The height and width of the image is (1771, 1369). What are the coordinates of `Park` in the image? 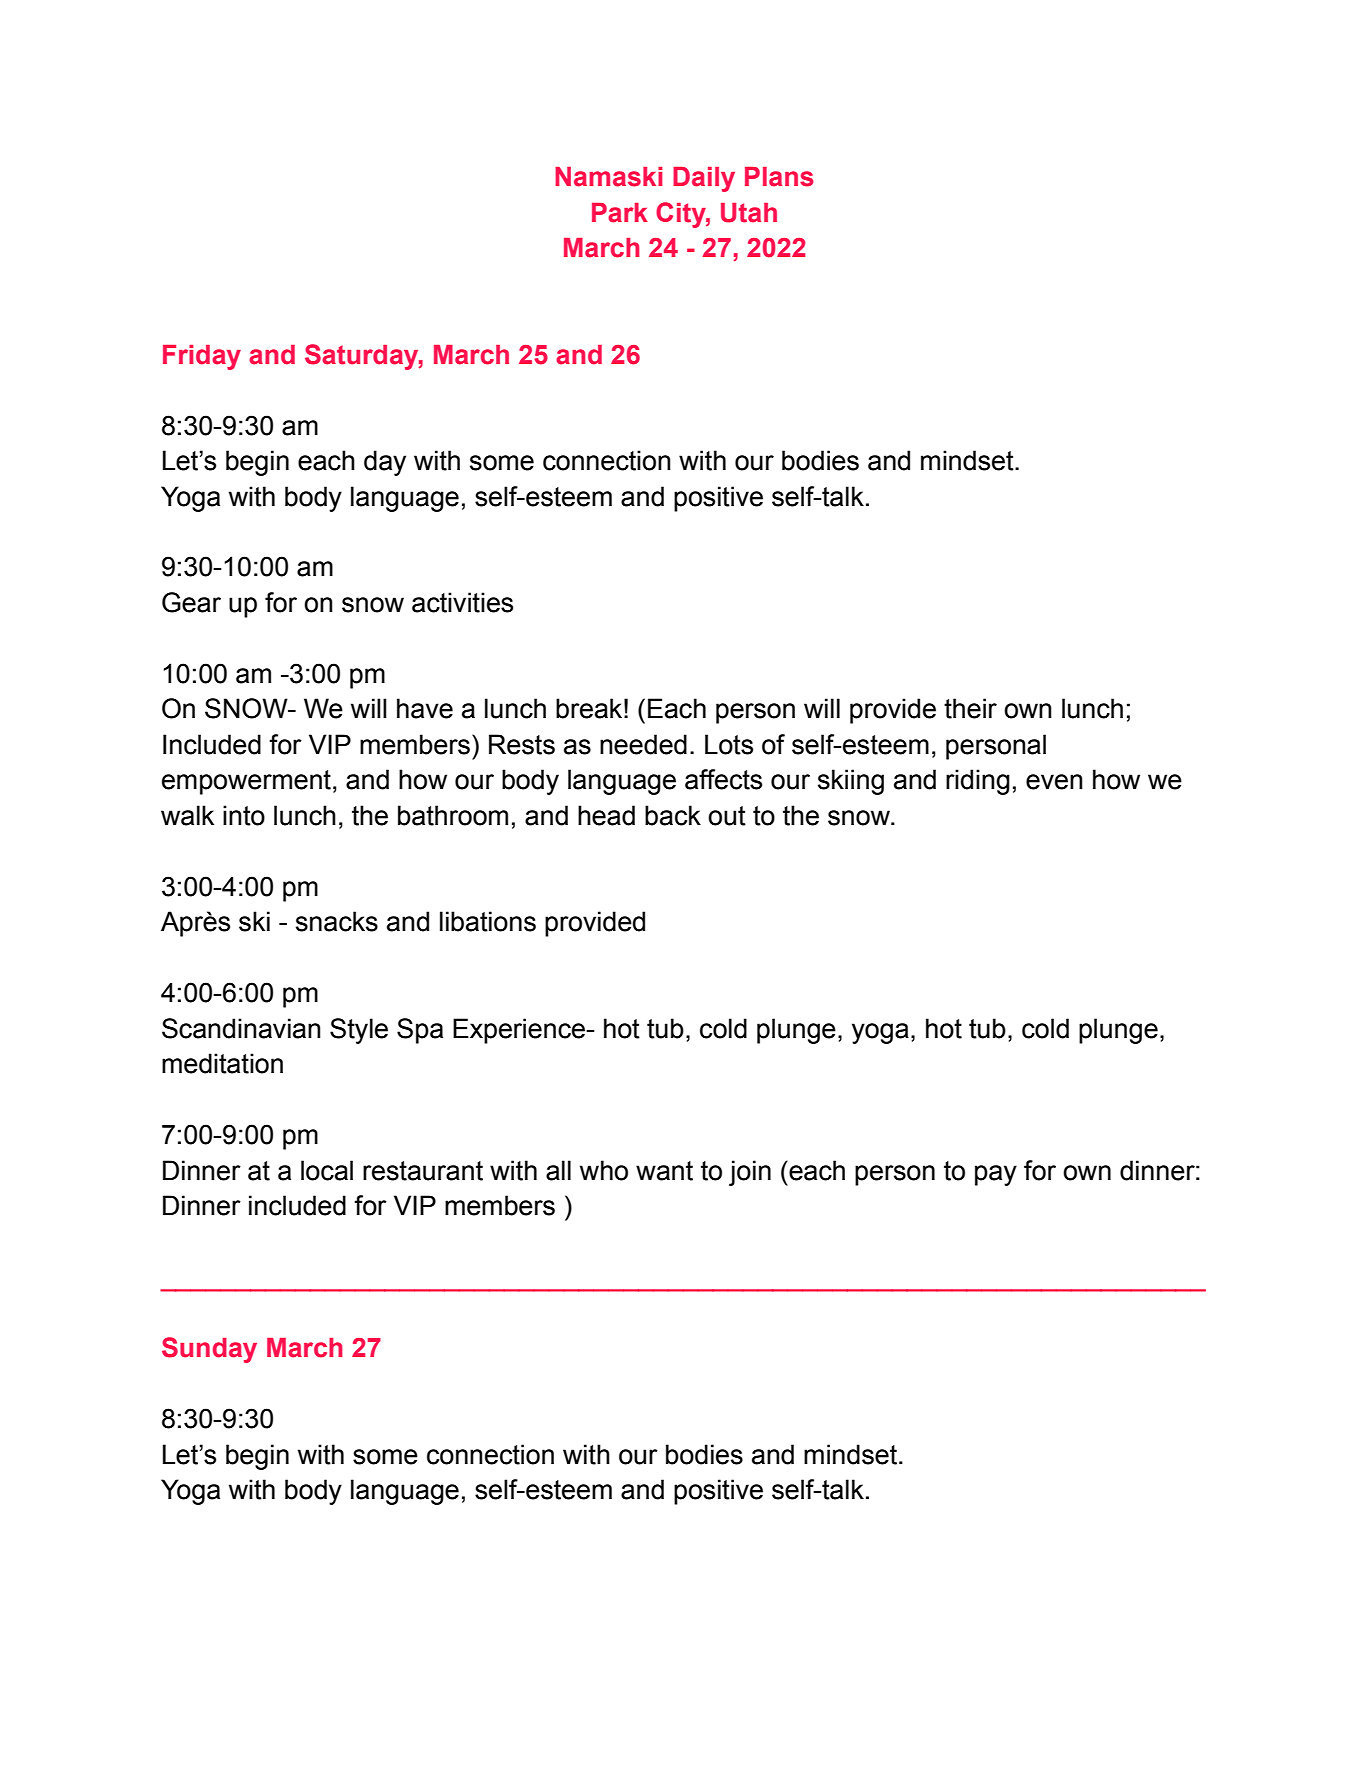 It's located at (620, 213).
